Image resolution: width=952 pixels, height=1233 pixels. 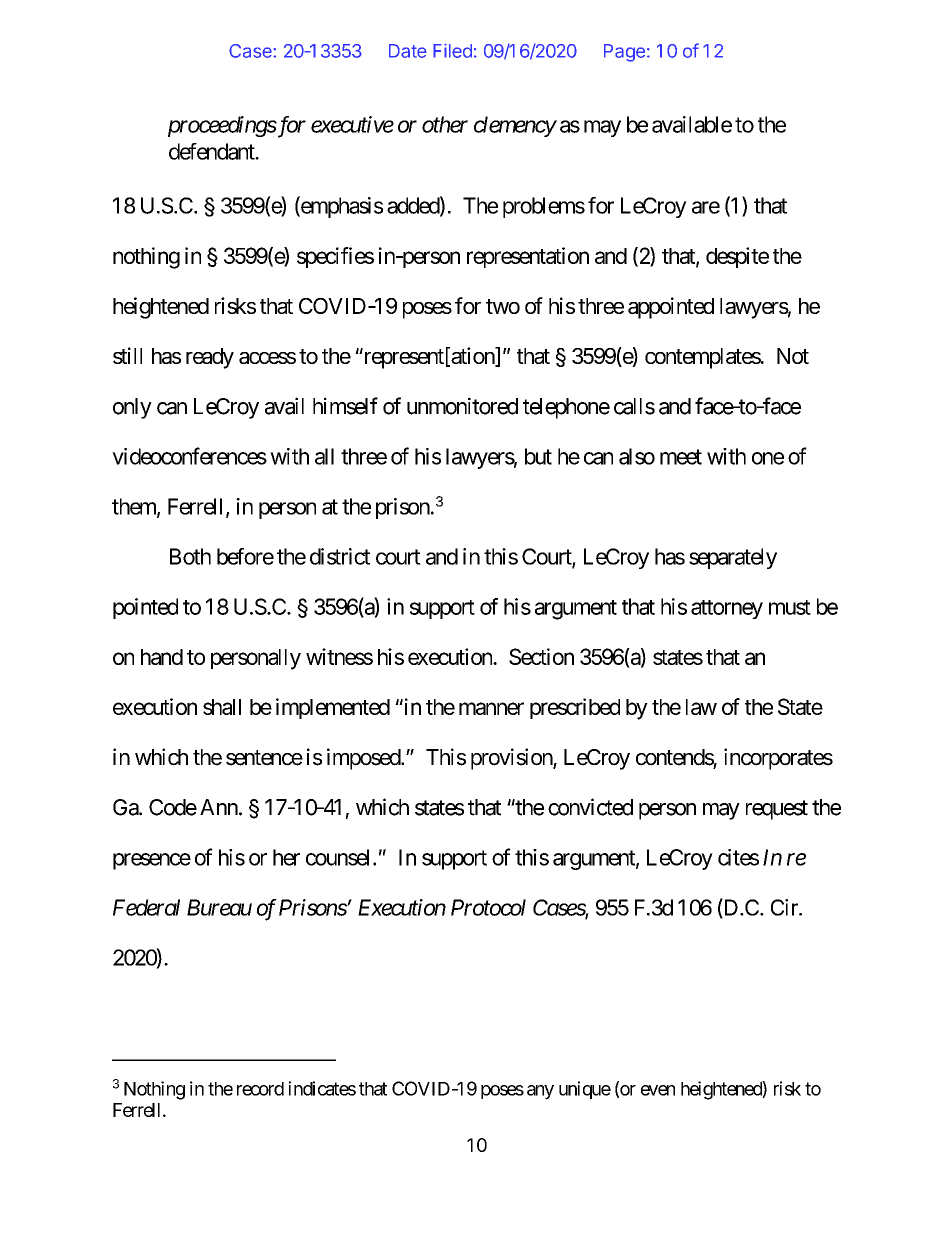 I want to click on unmonitored, so click(x=462, y=406).
